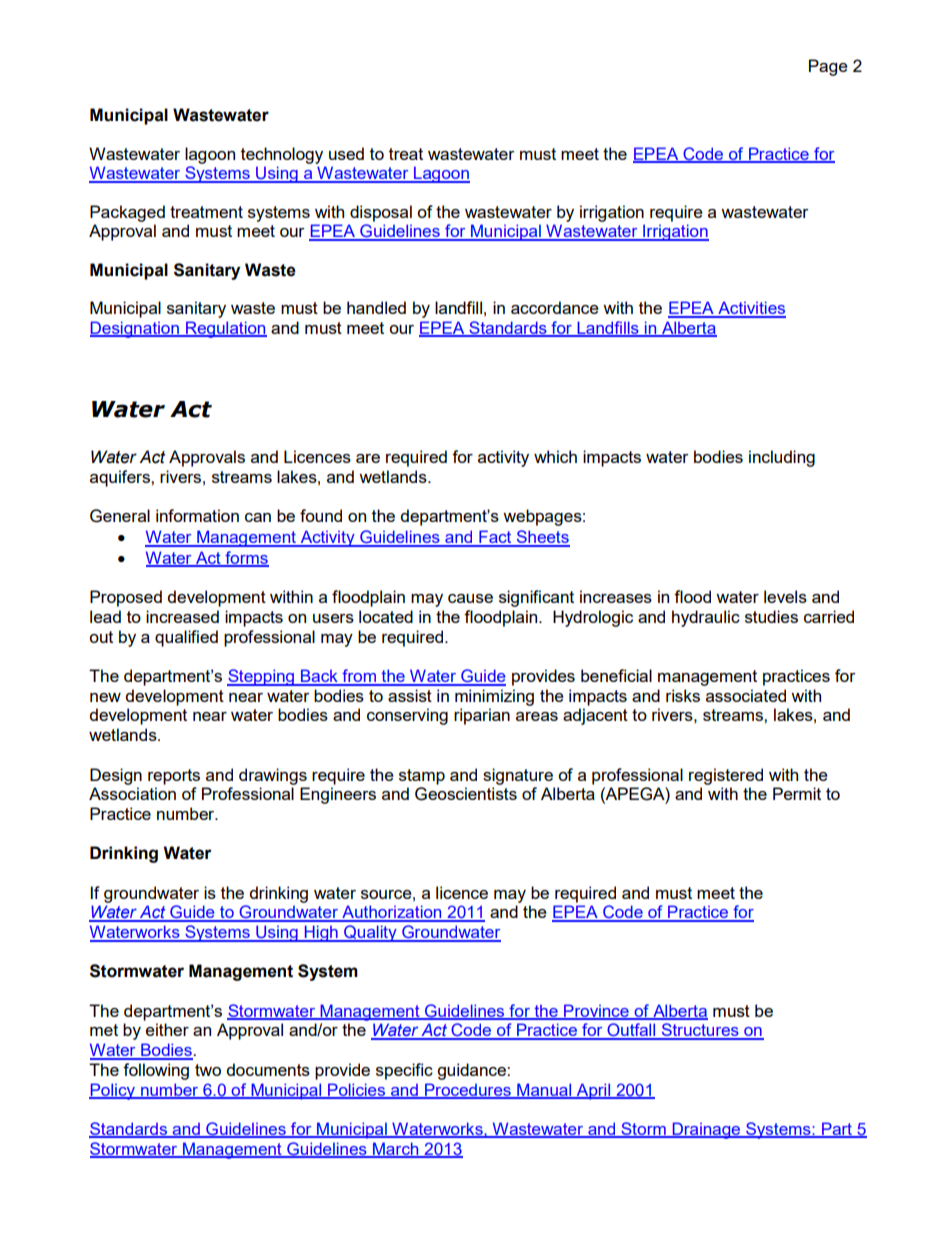 Image resolution: width=952 pixels, height=1233 pixels. What do you see at coordinates (782, 458) in the screenshot?
I see `including` at bounding box center [782, 458].
